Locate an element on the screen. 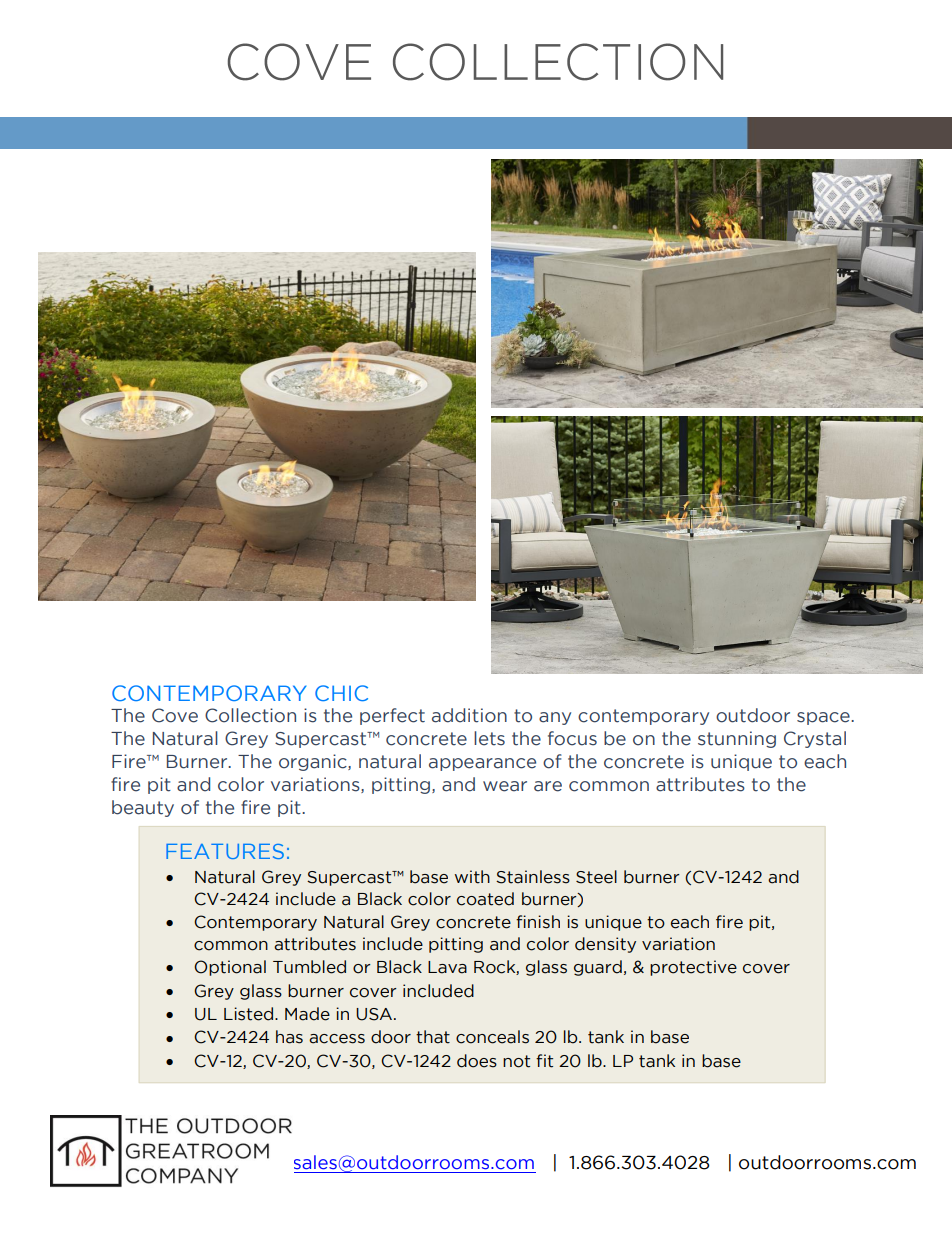 This screenshot has width=952, height=1233. Steel is located at coordinates (596, 877).
